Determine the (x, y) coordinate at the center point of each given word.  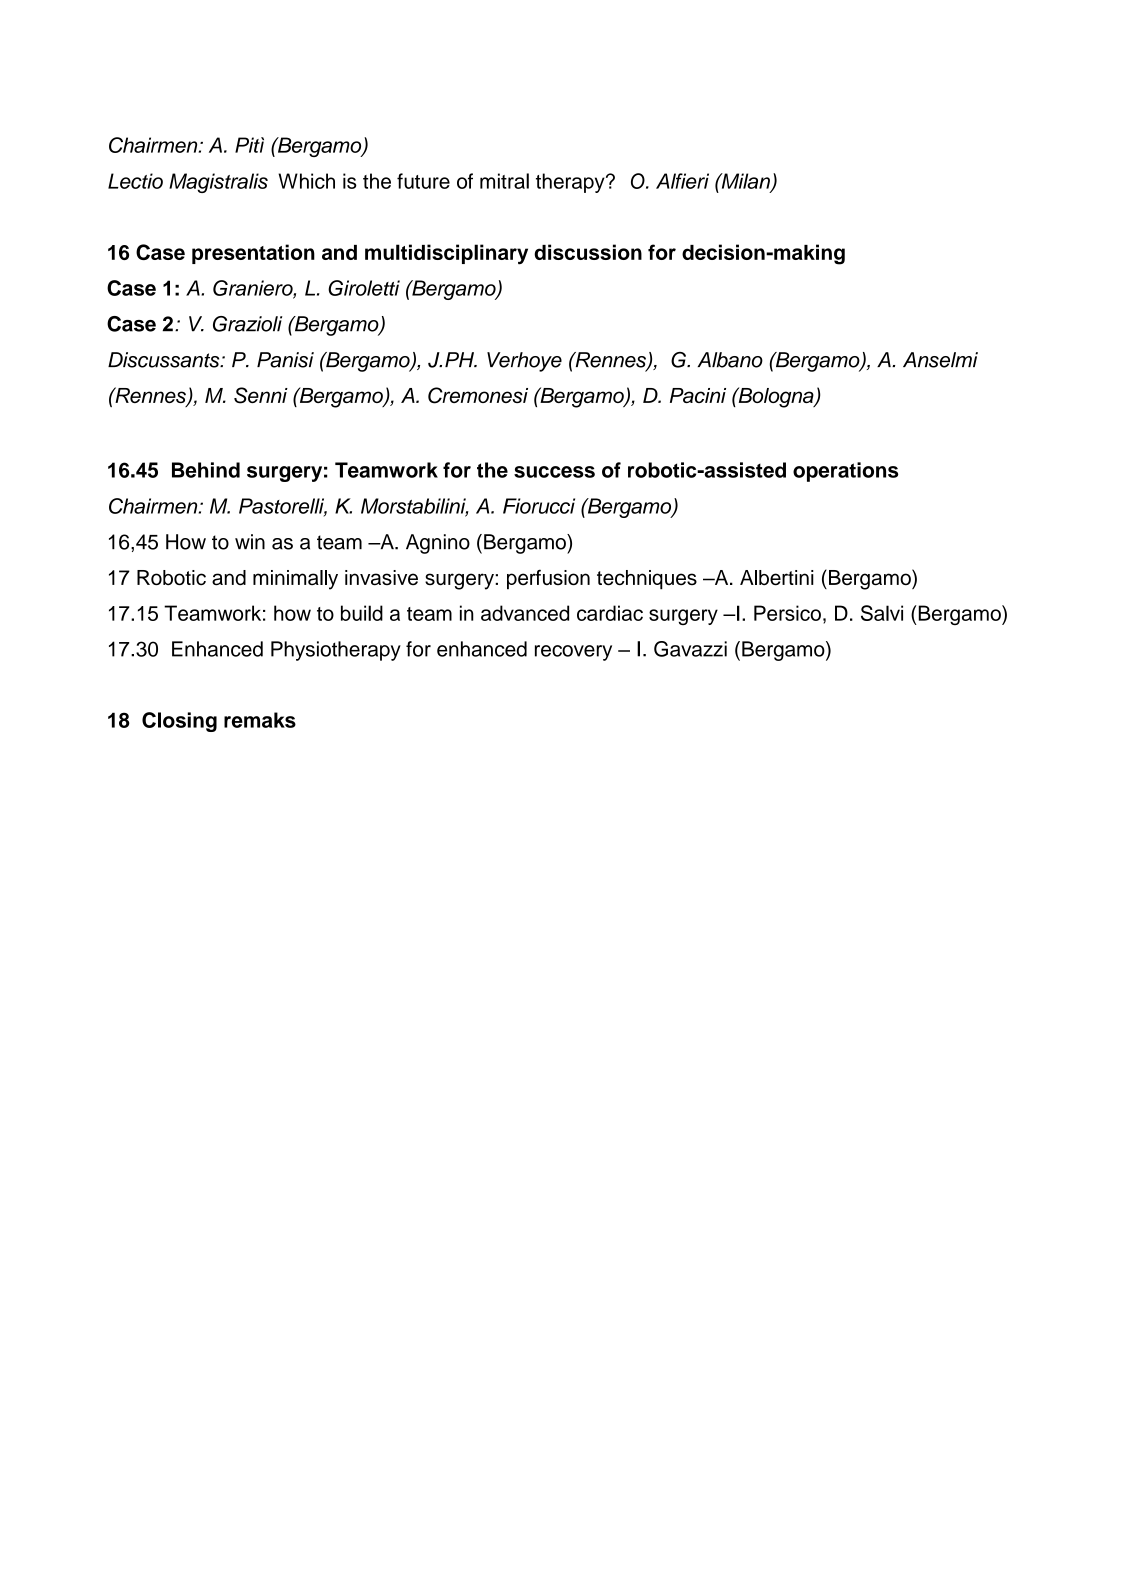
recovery (573, 653)
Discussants (165, 360)
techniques (647, 580)
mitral (504, 181)
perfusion (548, 579)
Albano (730, 360)
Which (306, 181)
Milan (745, 182)
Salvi (882, 613)
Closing (179, 722)
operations (845, 472)
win (250, 541)
